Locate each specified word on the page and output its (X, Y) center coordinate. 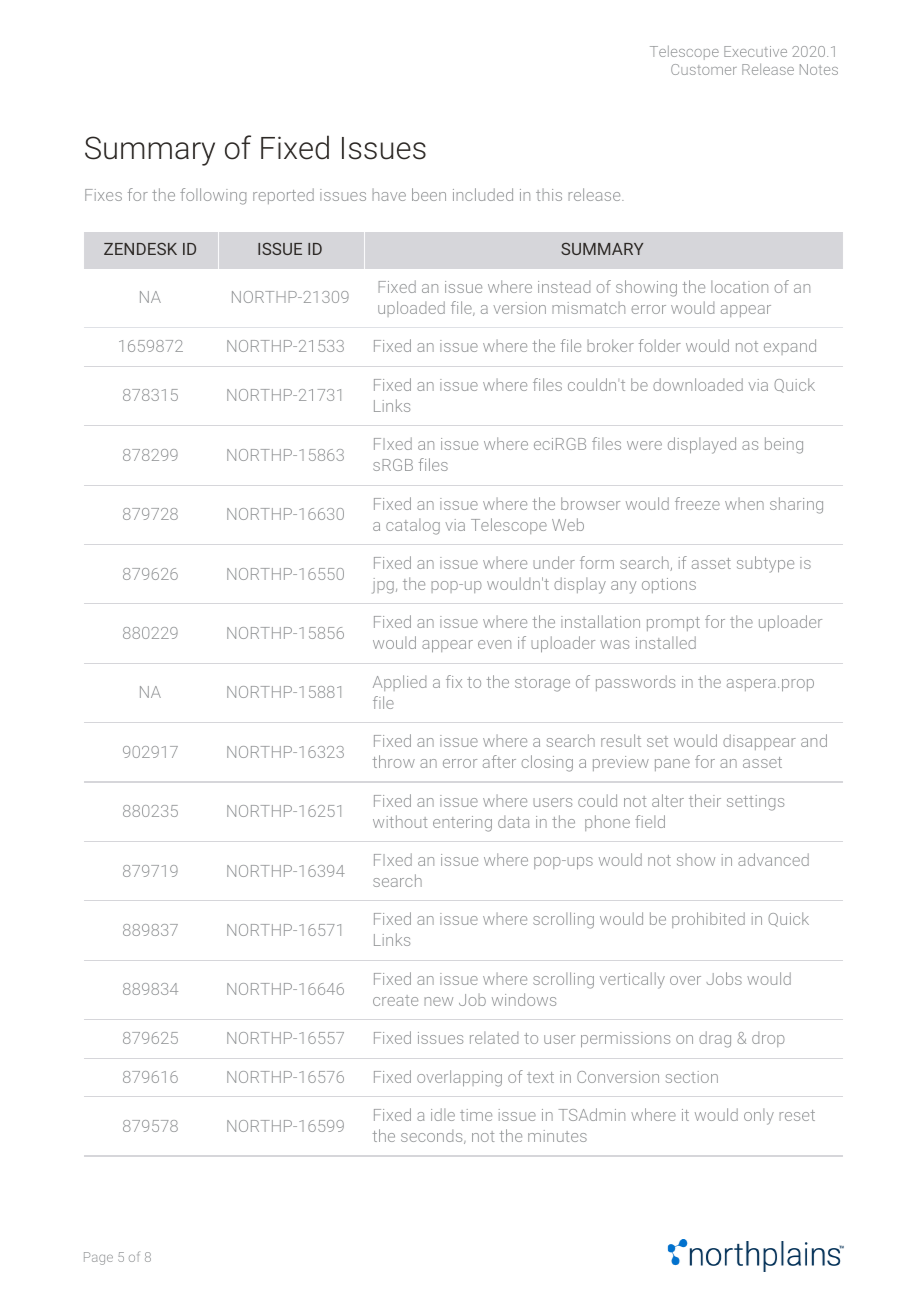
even (494, 644)
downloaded (698, 384)
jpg (383, 586)
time (476, 1115)
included (483, 194)
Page (98, 1258)
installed (666, 642)
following (213, 196)
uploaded (411, 309)
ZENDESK (140, 249)
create (395, 1000)
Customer (704, 69)
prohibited (708, 920)
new (439, 1001)
